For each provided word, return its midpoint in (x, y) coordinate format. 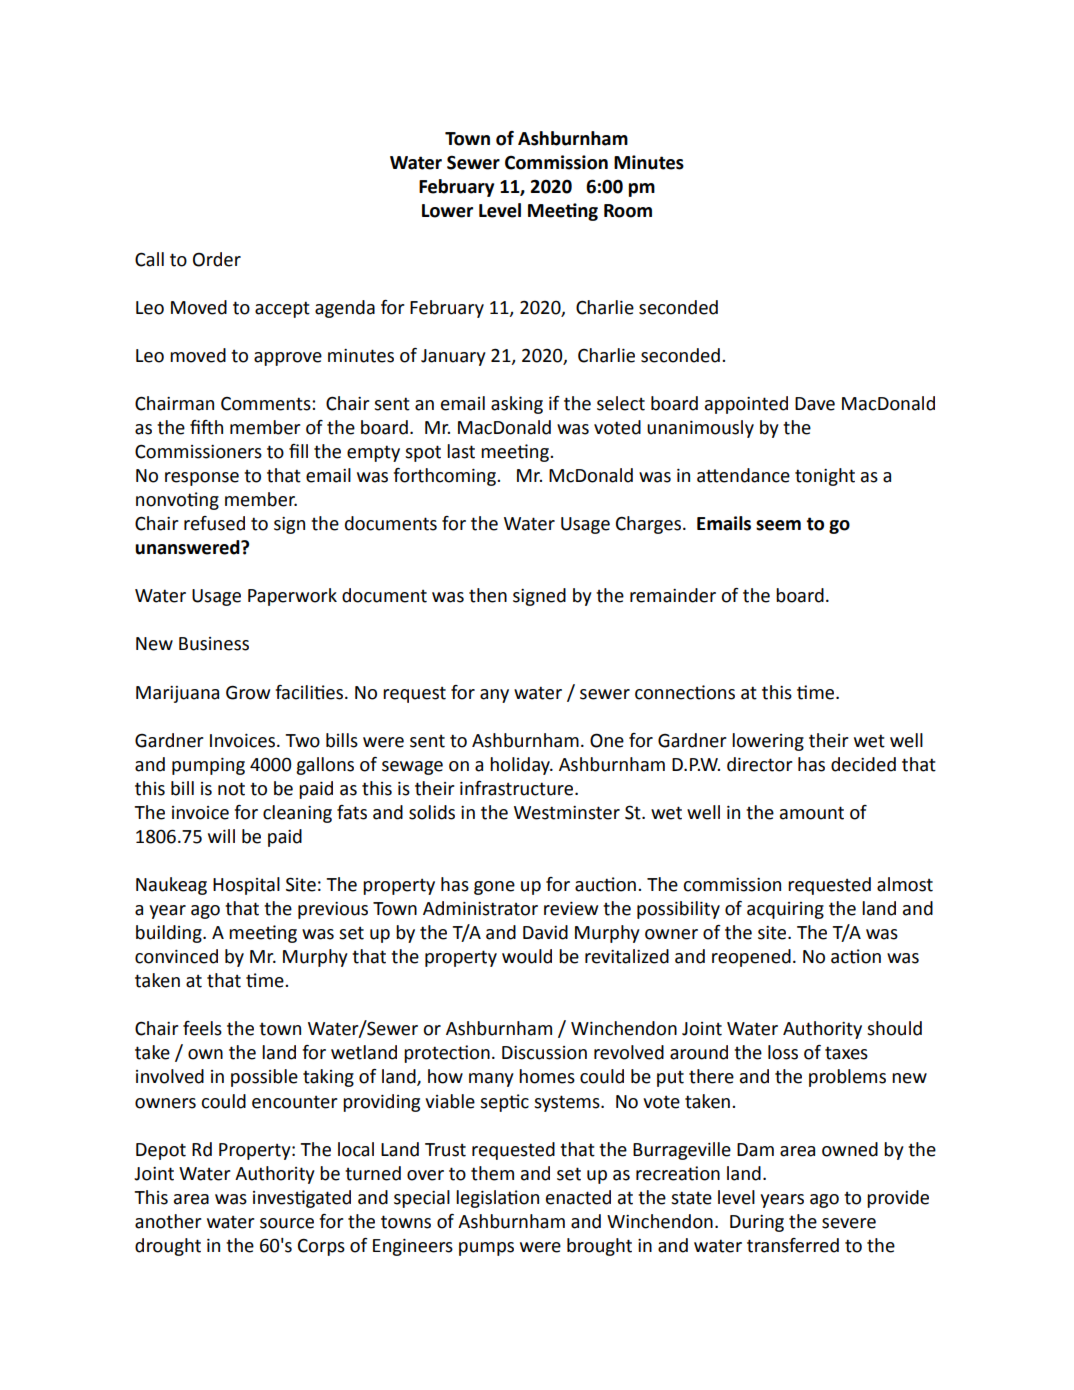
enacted (578, 1197)
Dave (815, 404)
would (527, 956)
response (202, 479)
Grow (248, 692)
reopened (751, 958)
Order (217, 259)
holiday (521, 766)
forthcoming (445, 477)
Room (628, 211)
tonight (825, 477)
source (287, 1223)
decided (863, 764)
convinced (176, 956)
